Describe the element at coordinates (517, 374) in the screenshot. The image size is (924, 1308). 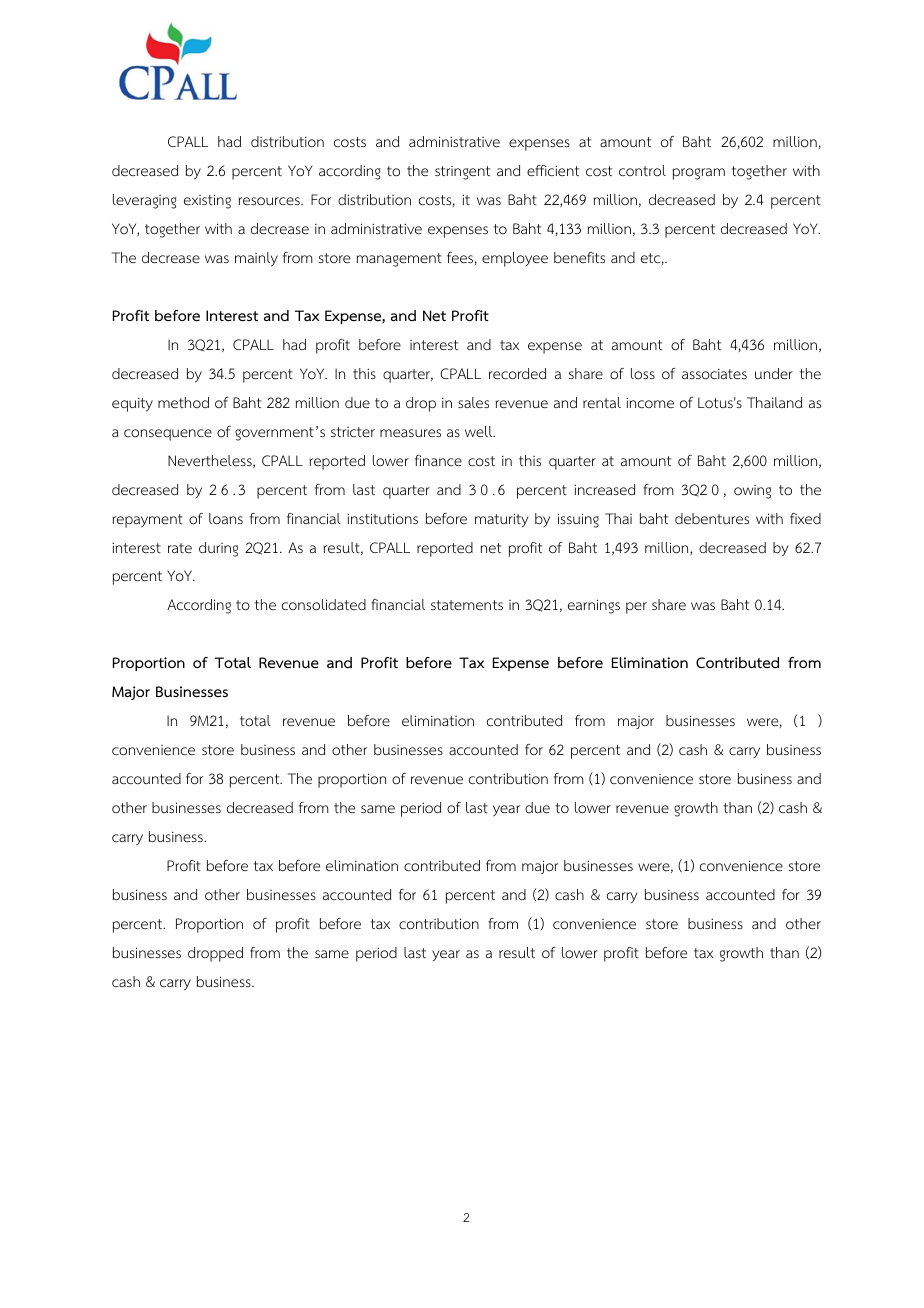
I see `recorded` at that location.
